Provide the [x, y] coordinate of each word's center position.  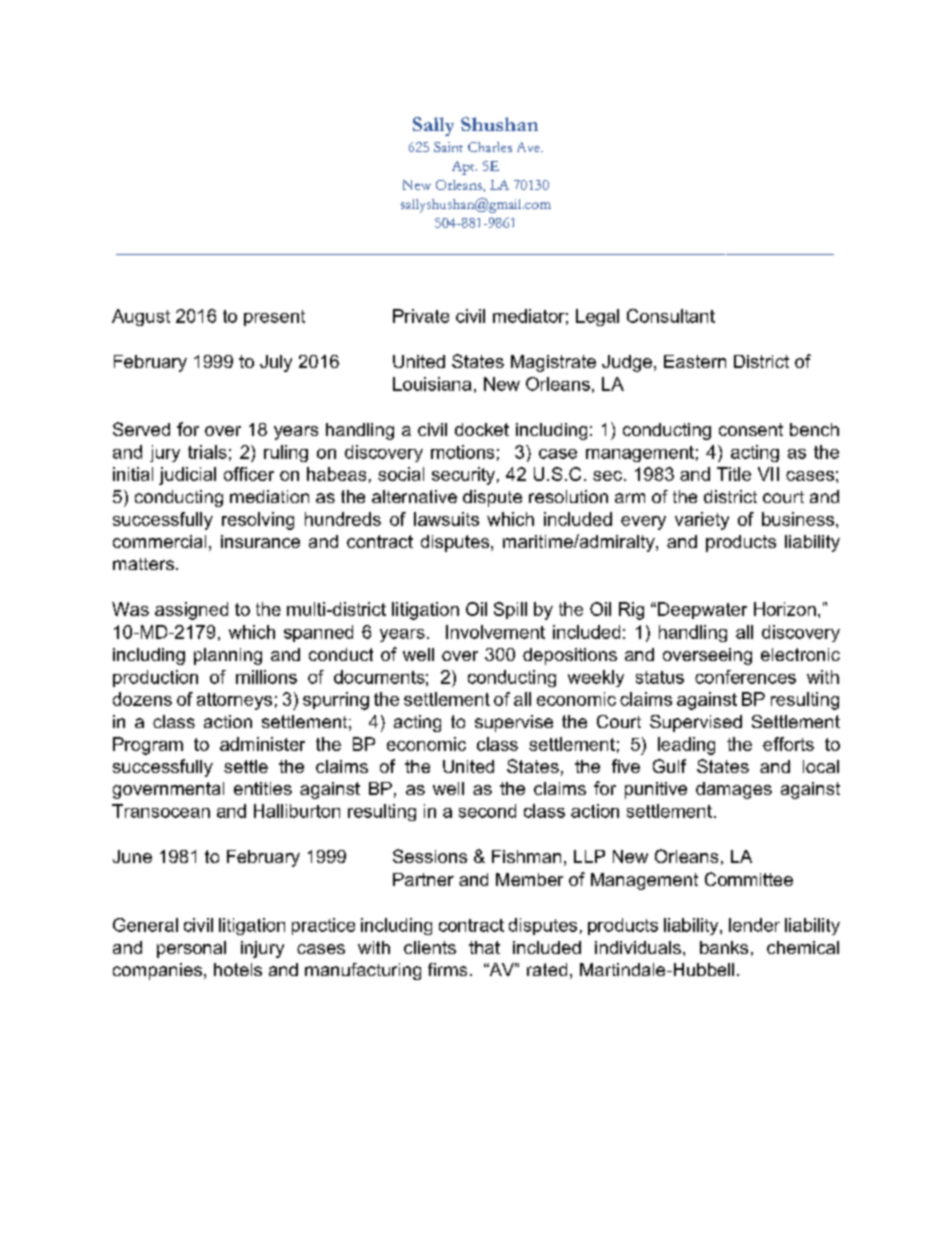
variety [702, 521]
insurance [260, 541]
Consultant [671, 316]
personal [191, 949]
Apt [464, 168]
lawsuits [446, 519]
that [484, 947]
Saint [448, 147]
